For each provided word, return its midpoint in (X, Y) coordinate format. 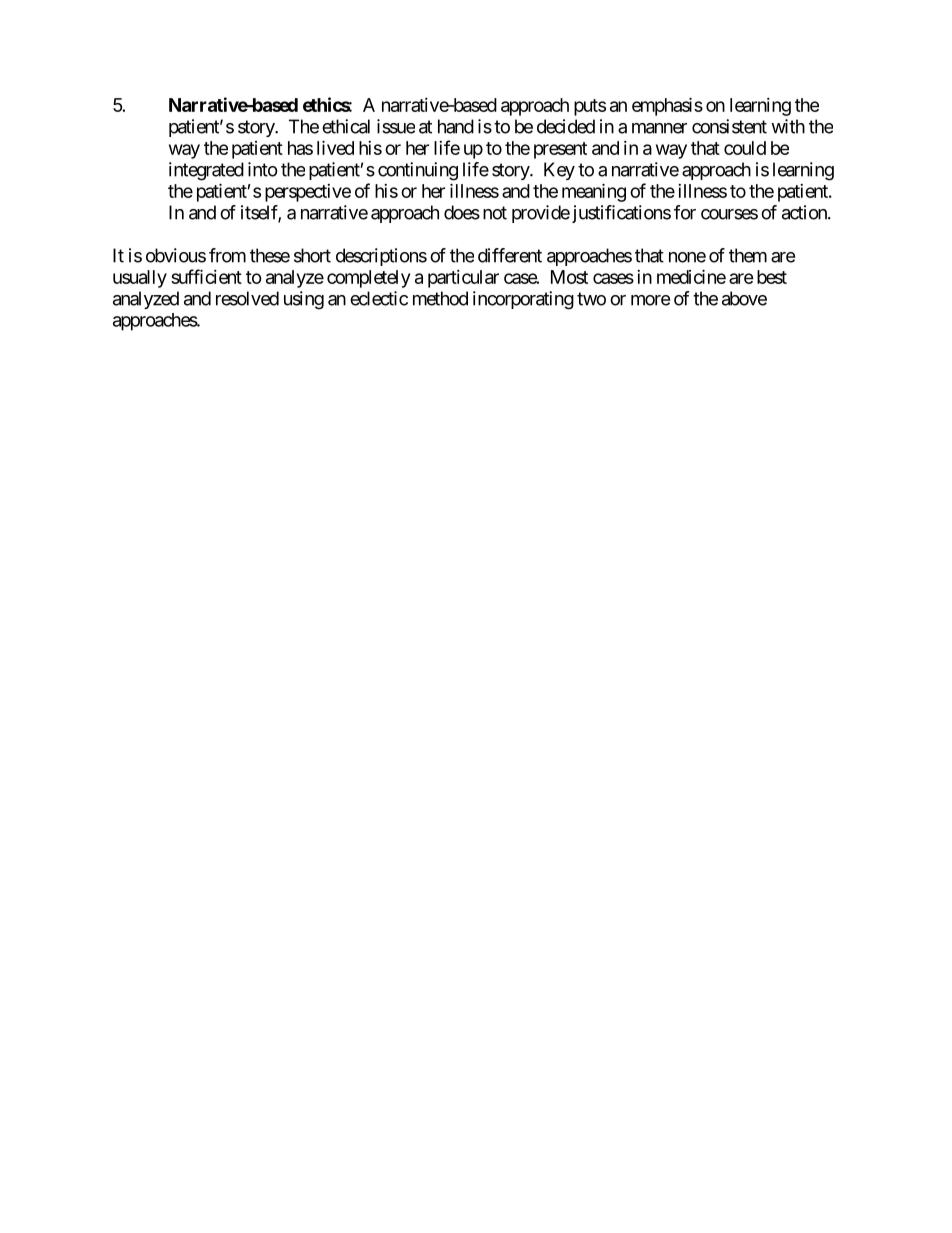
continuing (418, 171)
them (748, 255)
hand (456, 126)
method (440, 298)
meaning (594, 192)
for (685, 212)
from (227, 255)
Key (559, 171)
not (495, 213)
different (510, 255)
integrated (206, 171)
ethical (346, 126)
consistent (729, 126)
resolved (247, 298)
